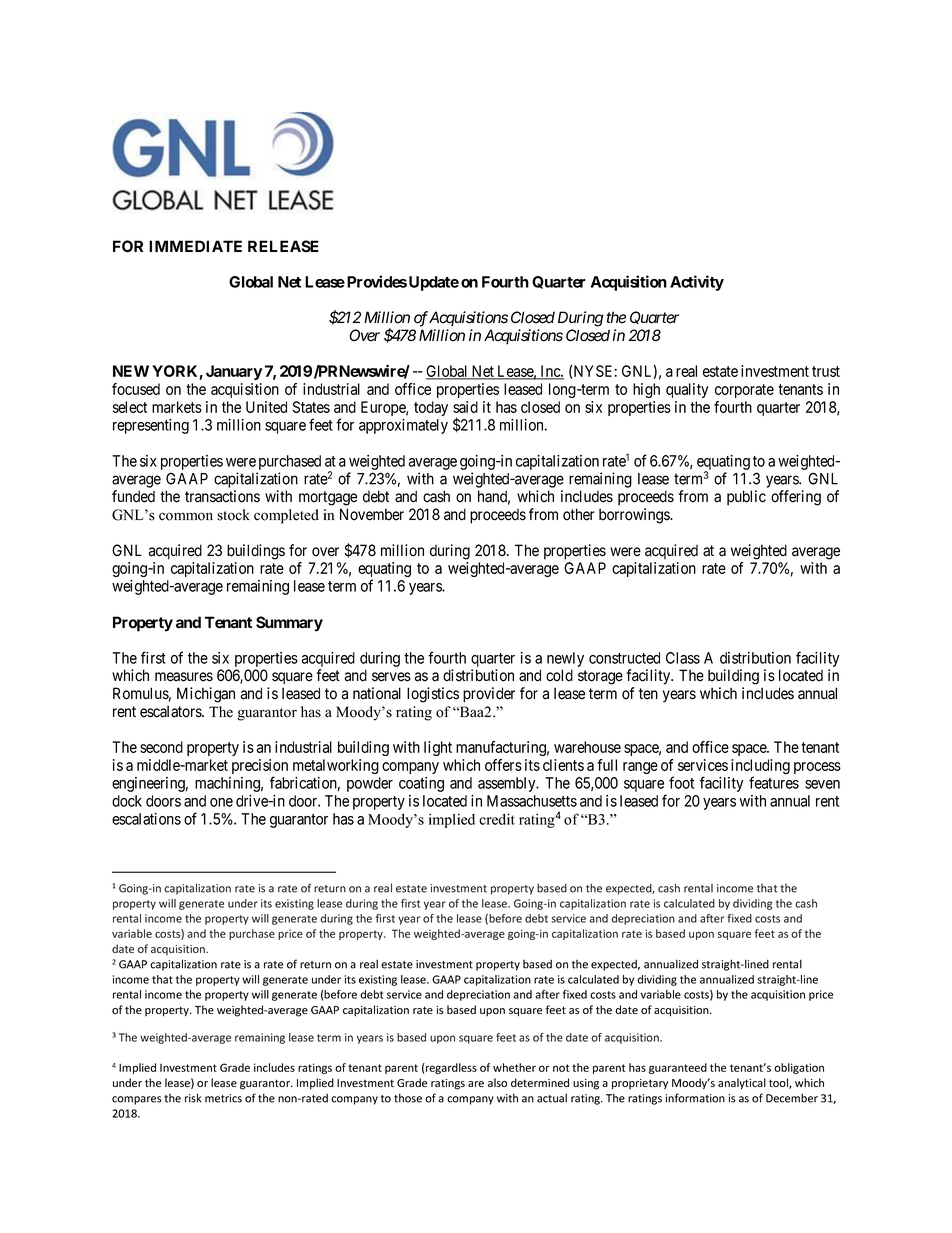  I want to click on other, so click(579, 514).
